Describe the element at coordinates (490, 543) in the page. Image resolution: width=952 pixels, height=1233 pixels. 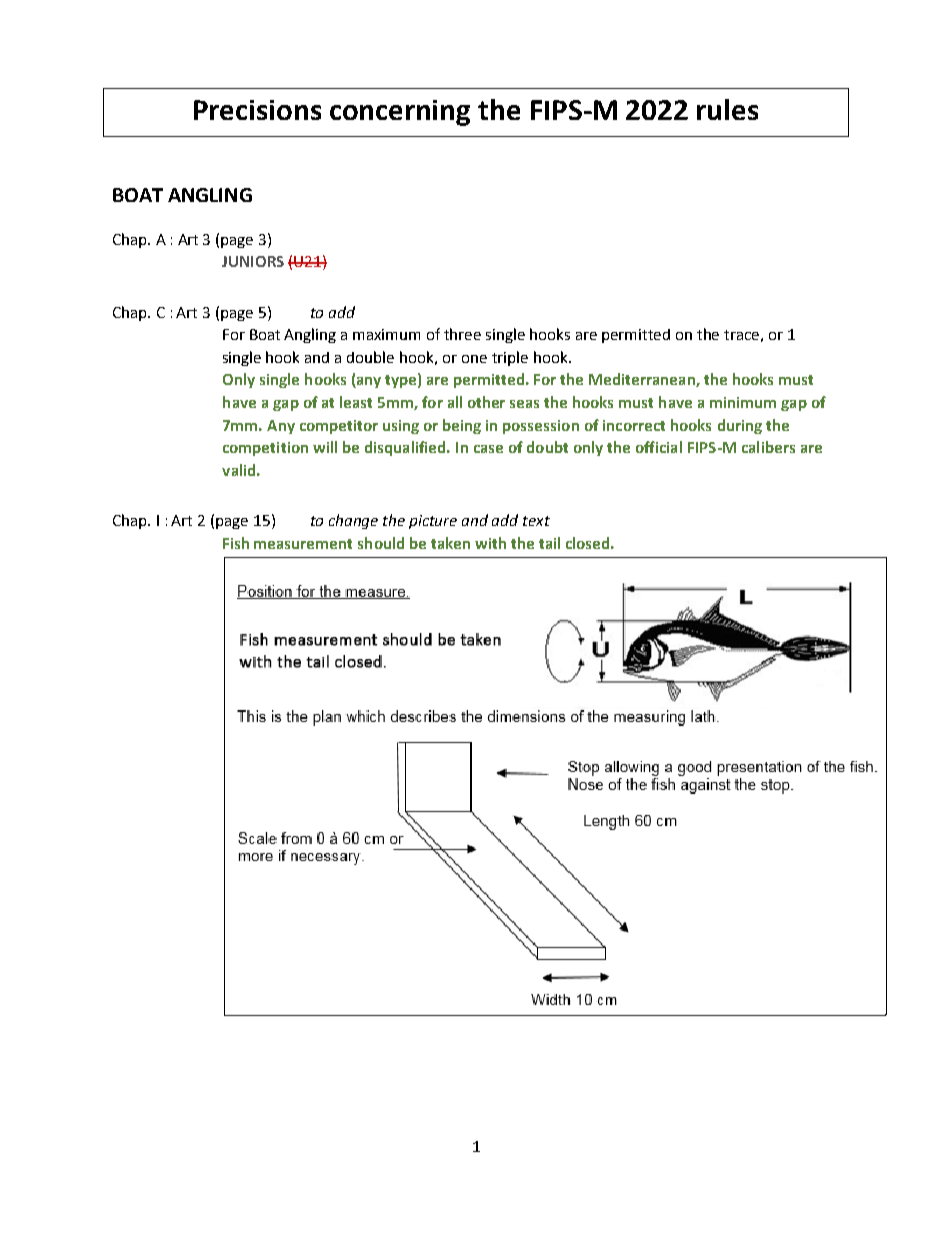
I see `with` at that location.
